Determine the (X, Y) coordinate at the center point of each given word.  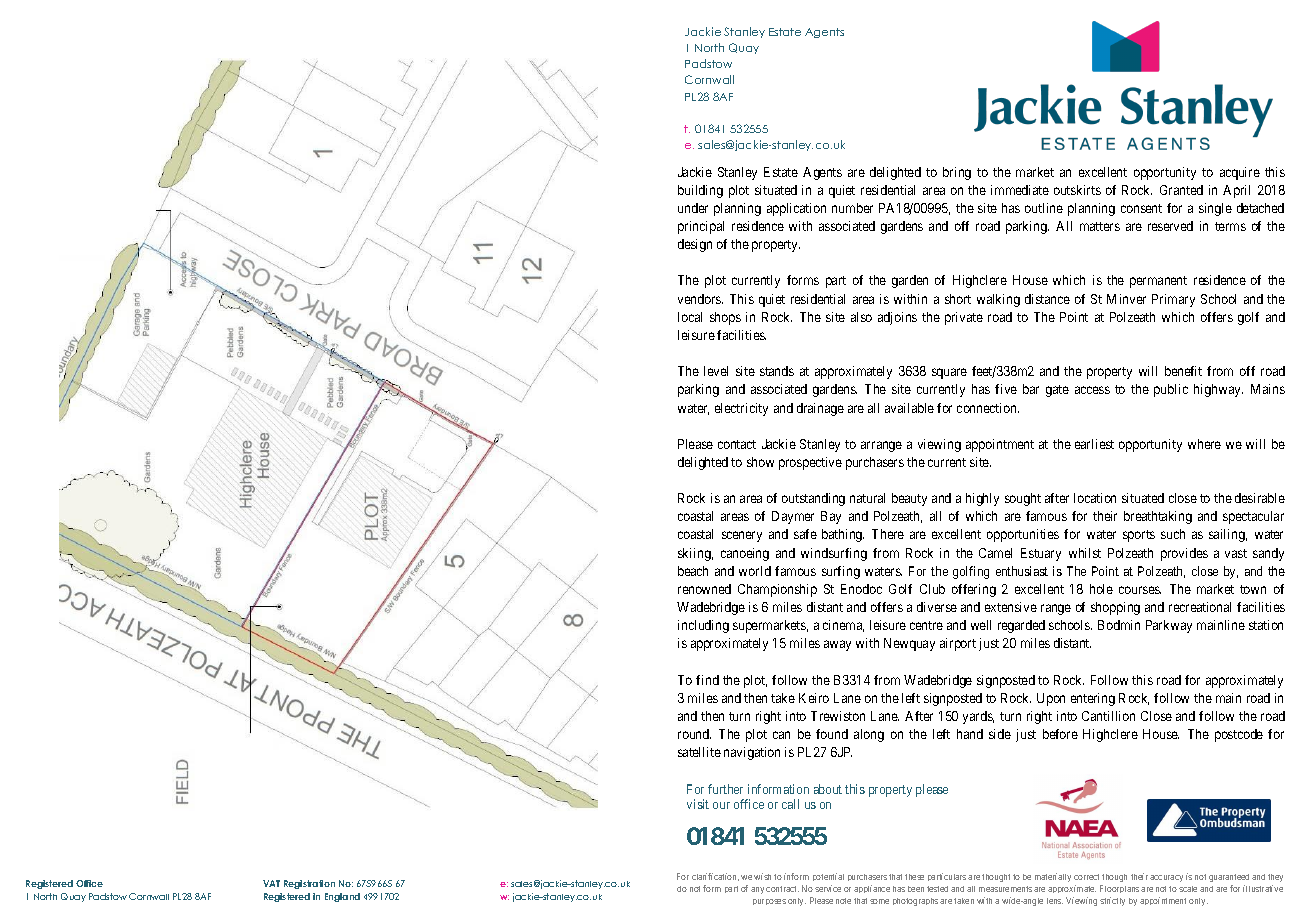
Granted (1181, 190)
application (796, 209)
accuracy (1166, 878)
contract (782, 889)
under (693, 208)
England (342, 897)
